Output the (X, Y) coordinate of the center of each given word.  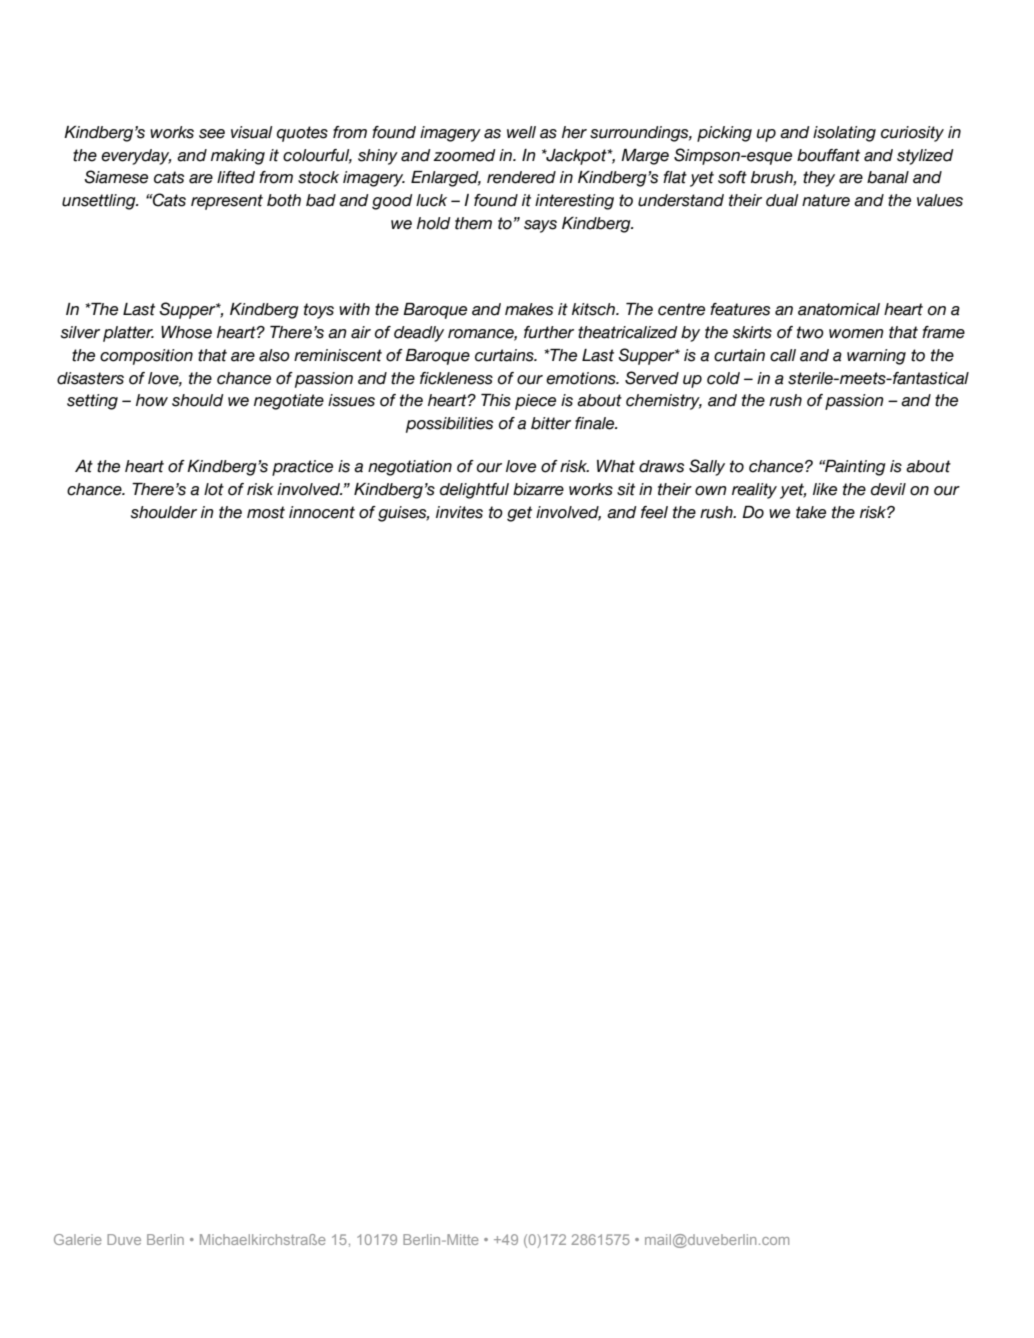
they (819, 179)
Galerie (78, 1239)
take (811, 512)
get (519, 514)
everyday (136, 157)
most (266, 512)
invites (459, 512)
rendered (521, 177)
